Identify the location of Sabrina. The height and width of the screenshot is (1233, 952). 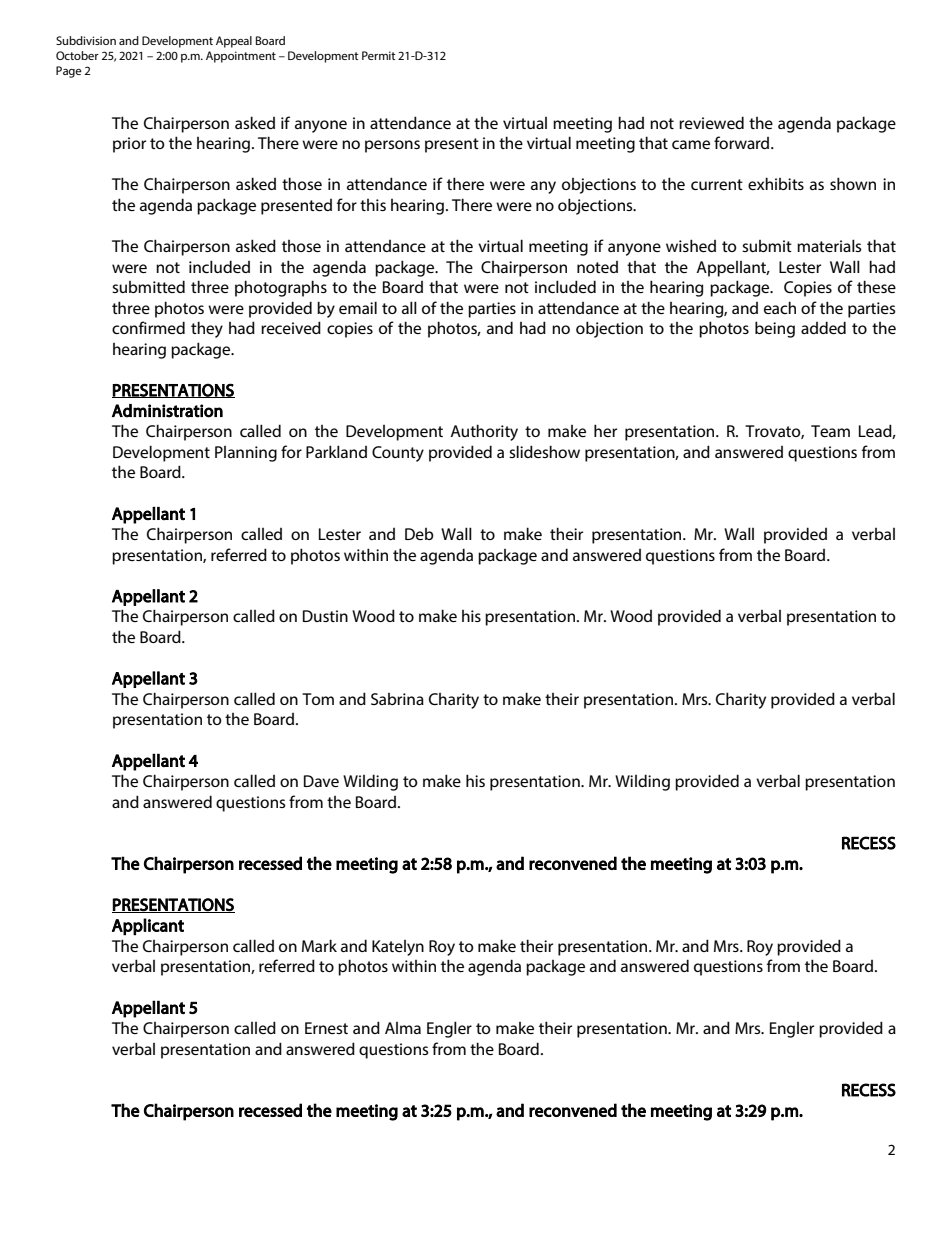
(397, 699).
